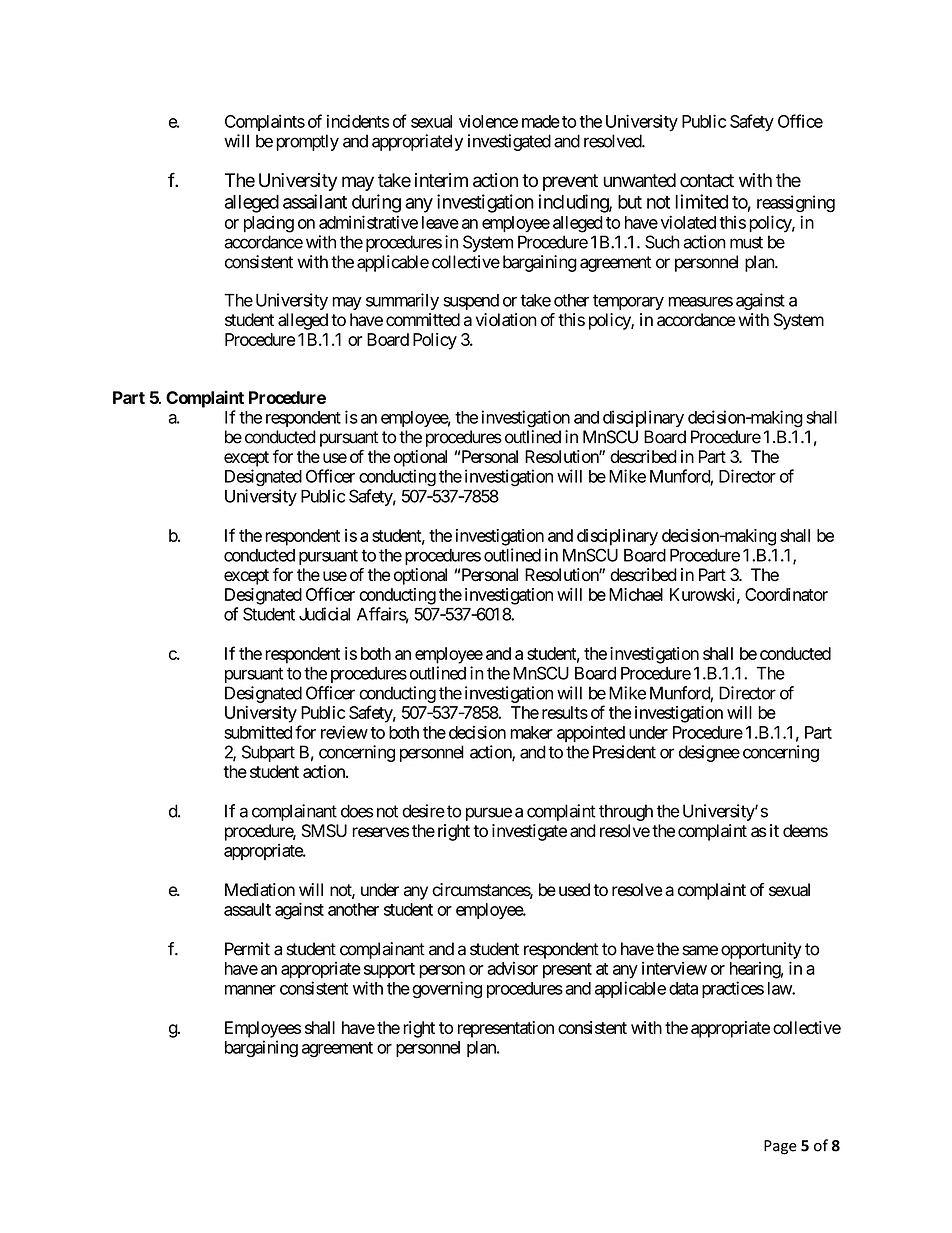 Image resolution: width=952 pixels, height=1233 pixels. I want to click on Coordinator, so click(786, 594).
